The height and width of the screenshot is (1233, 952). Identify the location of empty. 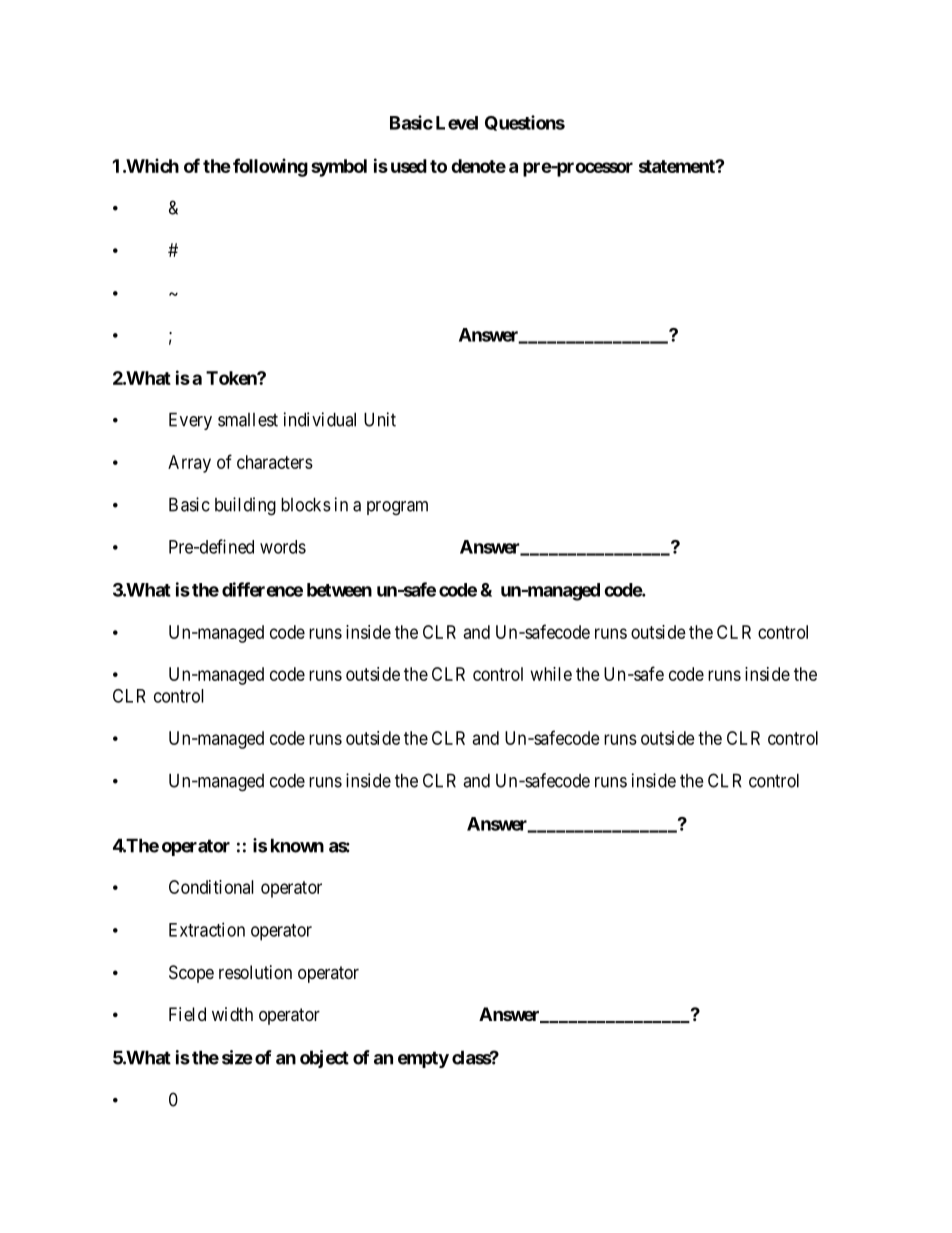
(423, 1059).
